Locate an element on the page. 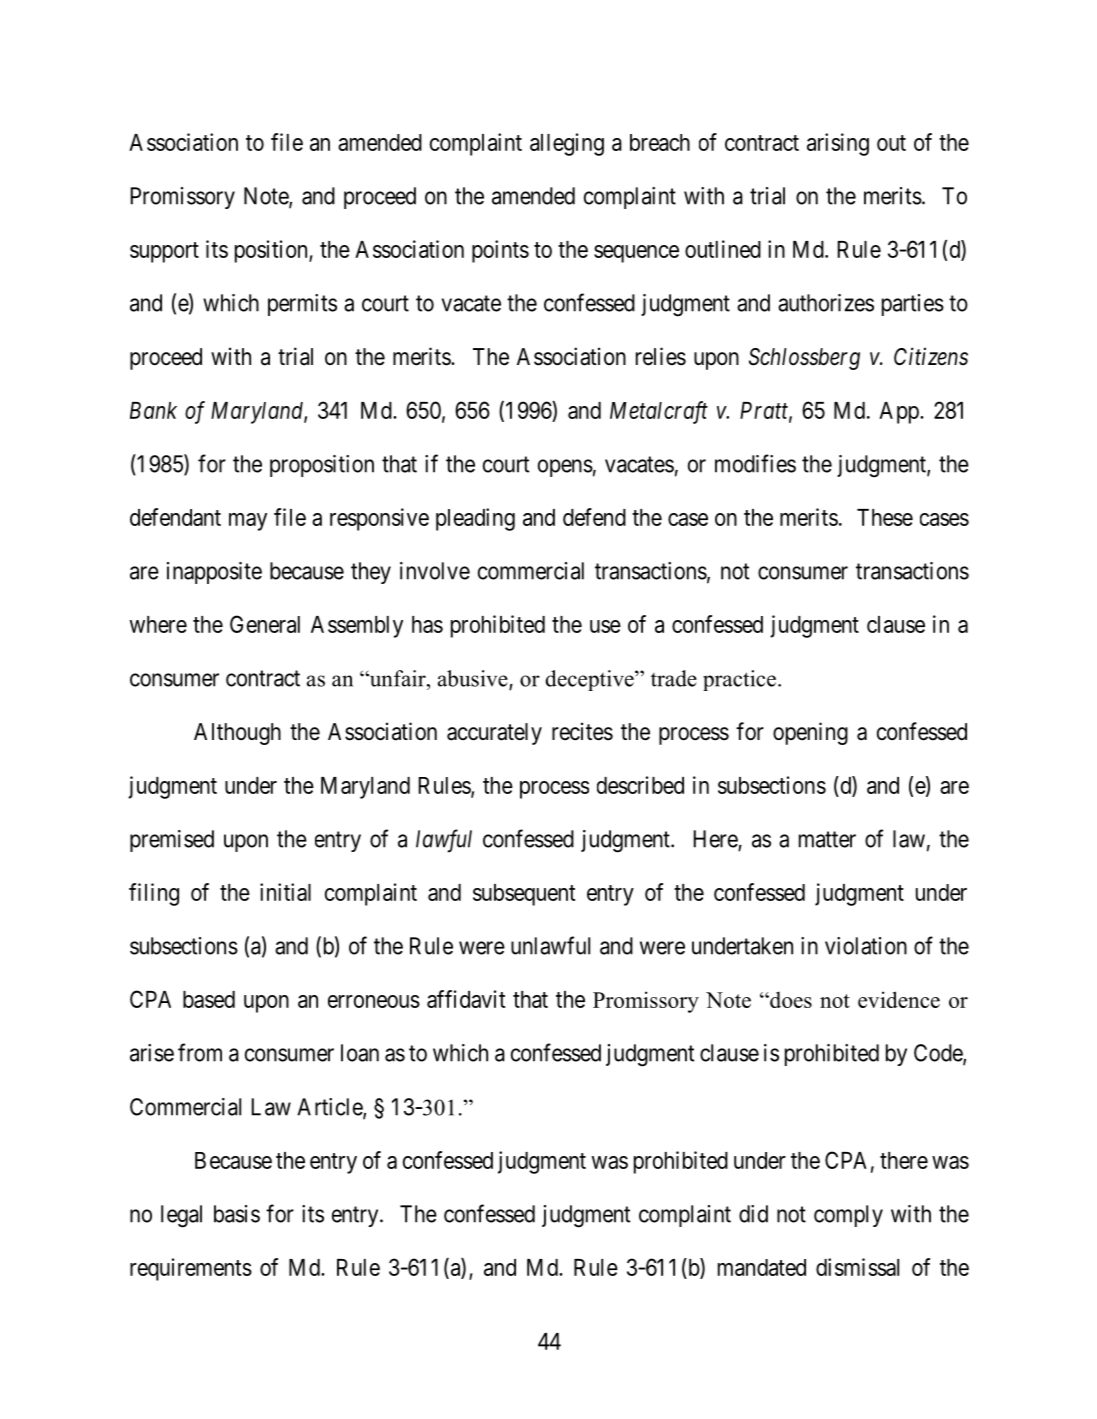 The image size is (1097, 1419). matter is located at coordinates (827, 839).
